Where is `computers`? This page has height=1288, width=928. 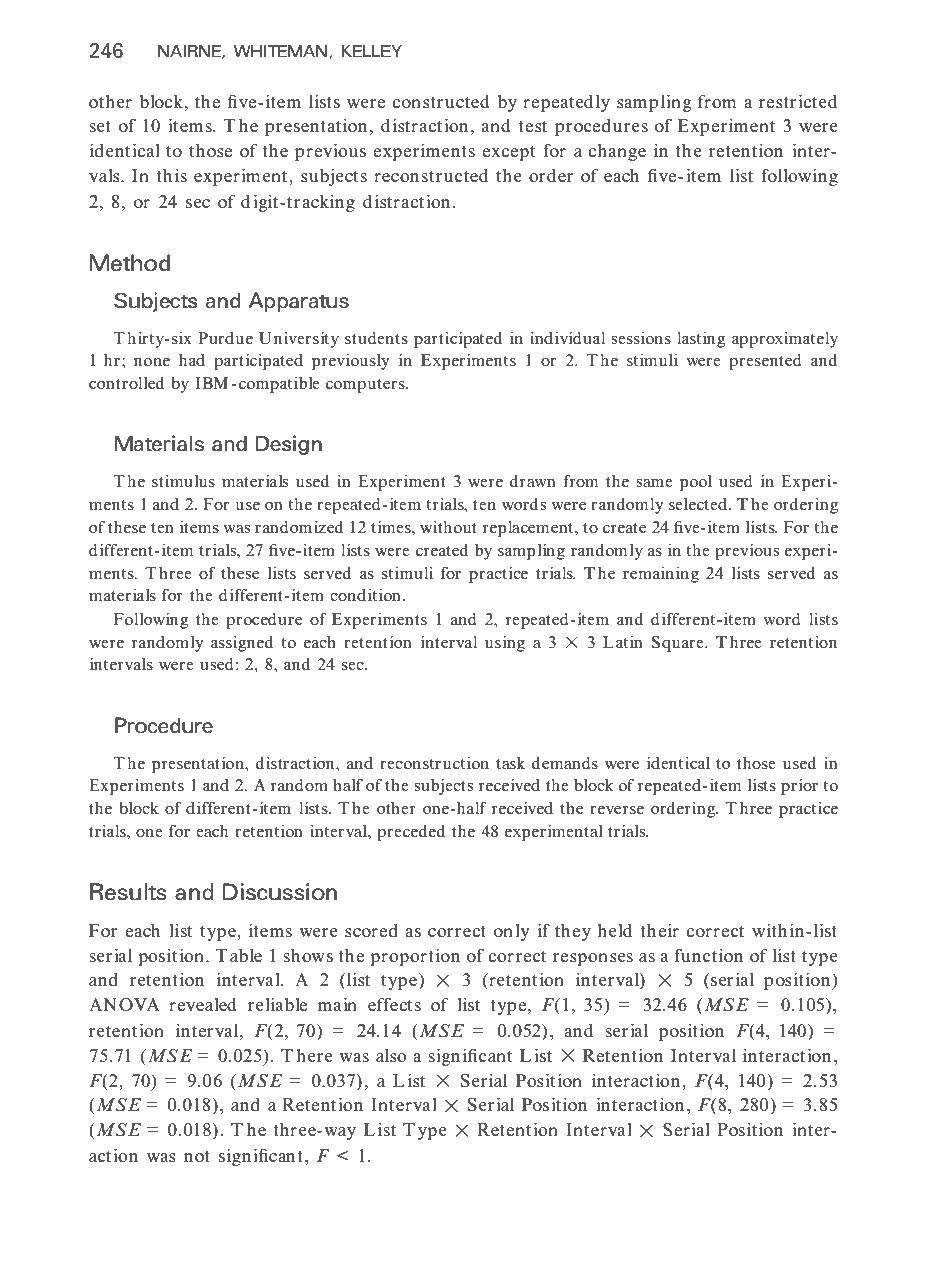 computers is located at coordinates (366, 386).
